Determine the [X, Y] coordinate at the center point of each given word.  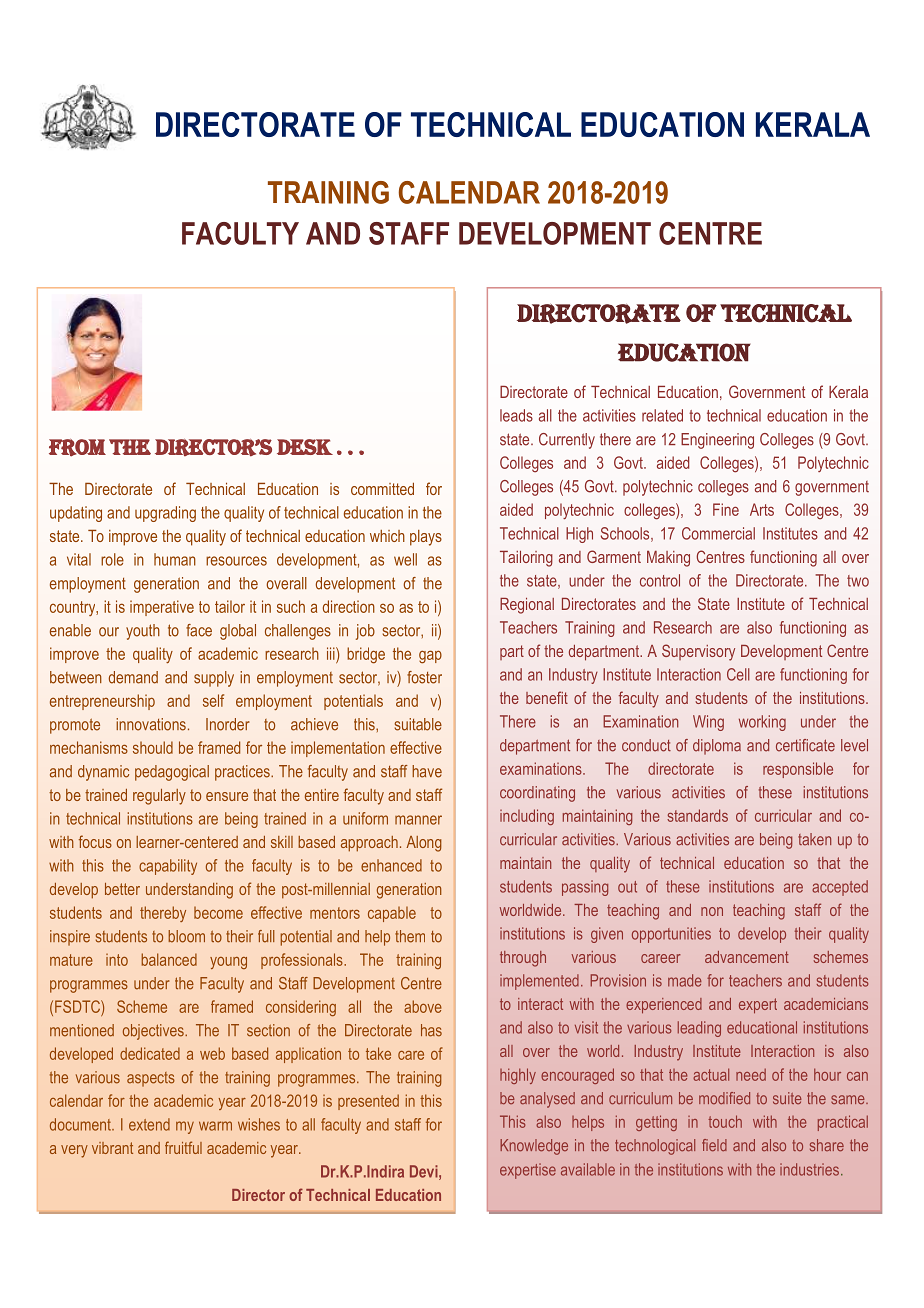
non [712, 911]
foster [424, 677]
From [77, 448]
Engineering [717, 441]
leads [516, 415]
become [218, 913]
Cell [738, 674]
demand [133, 677]
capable [392, 914]
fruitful [183, 1147]
